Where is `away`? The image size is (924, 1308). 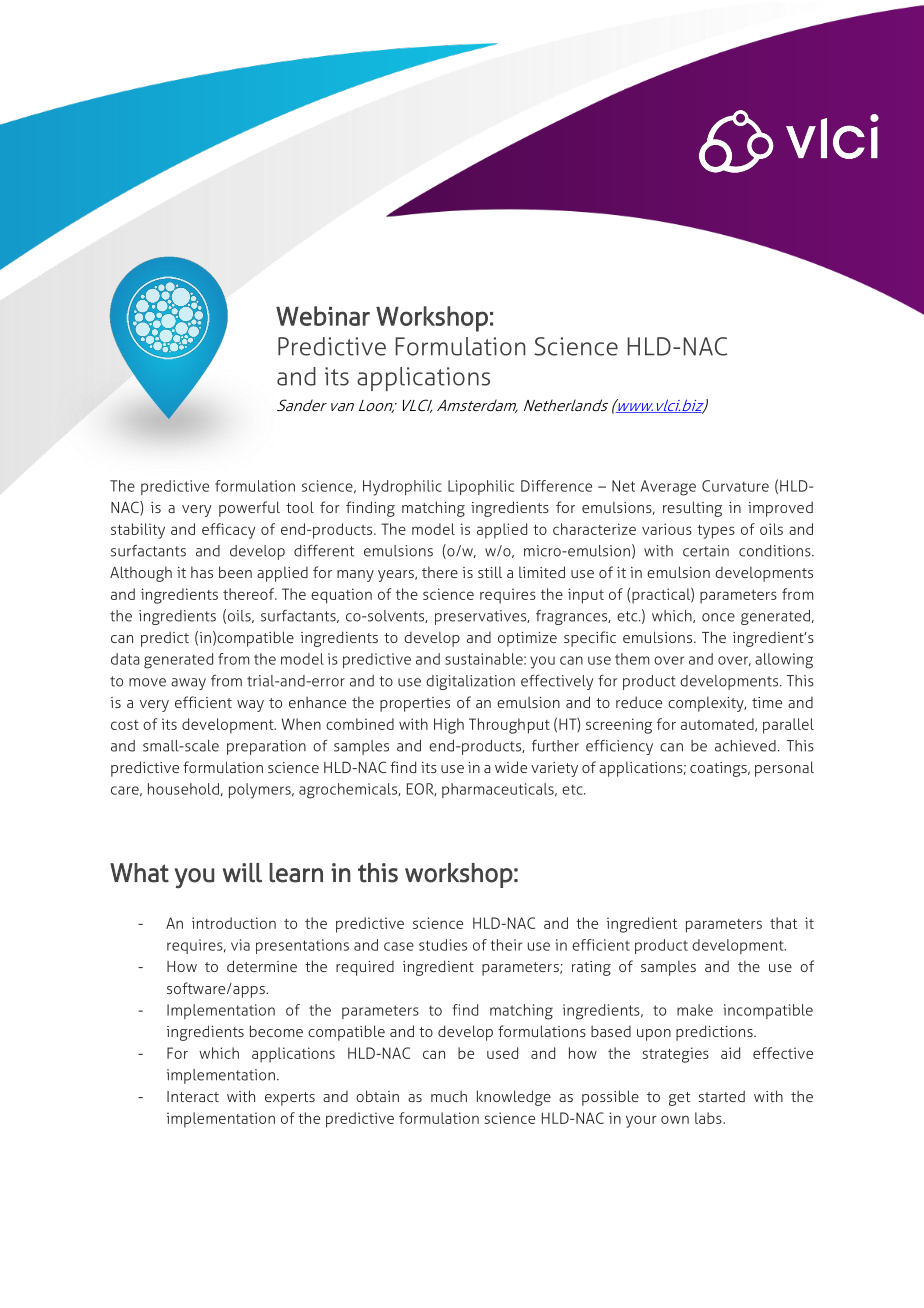 away is located at coordinates (188, 684).
